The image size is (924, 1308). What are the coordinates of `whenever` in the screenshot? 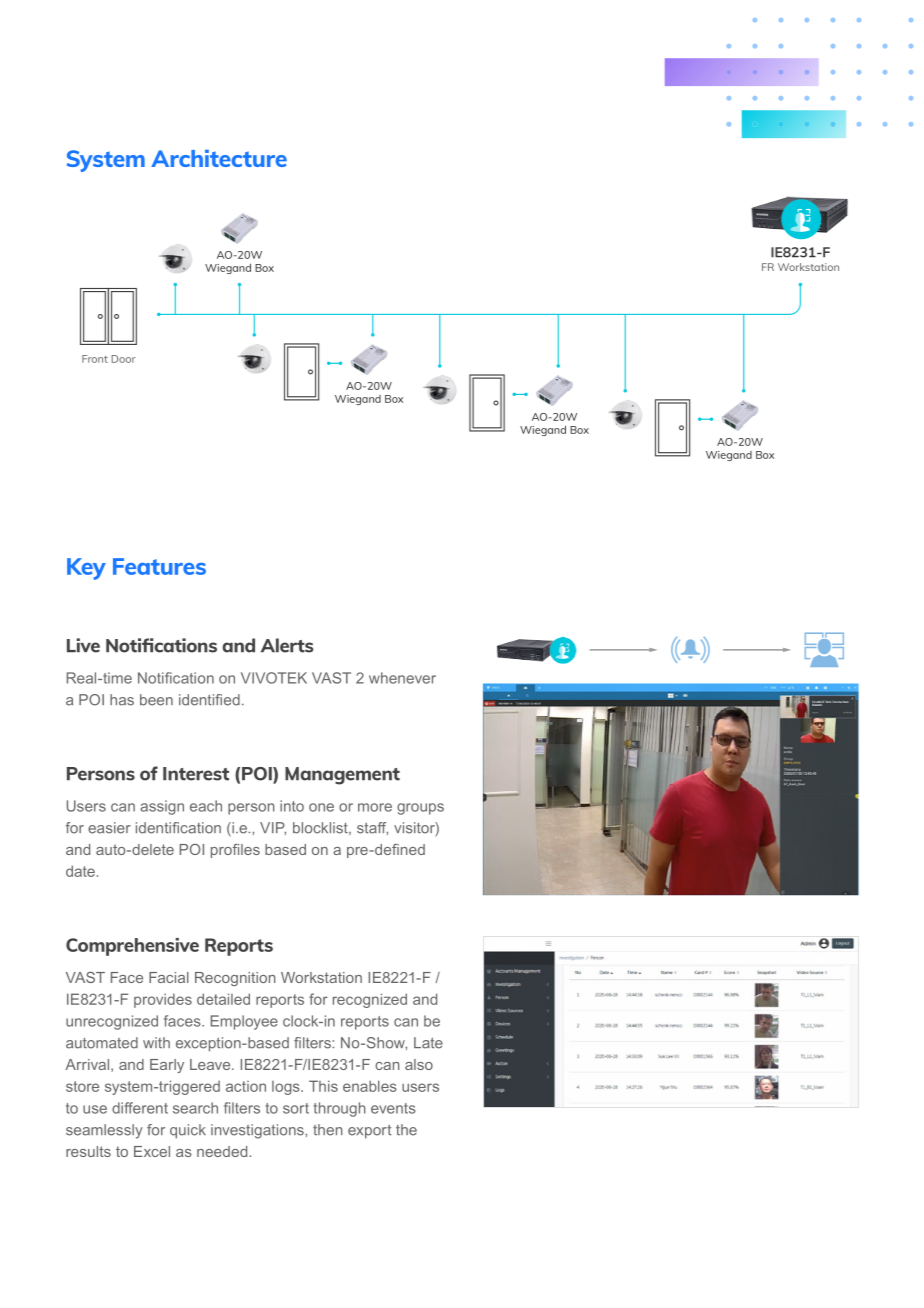 It's located at (402, 678).
